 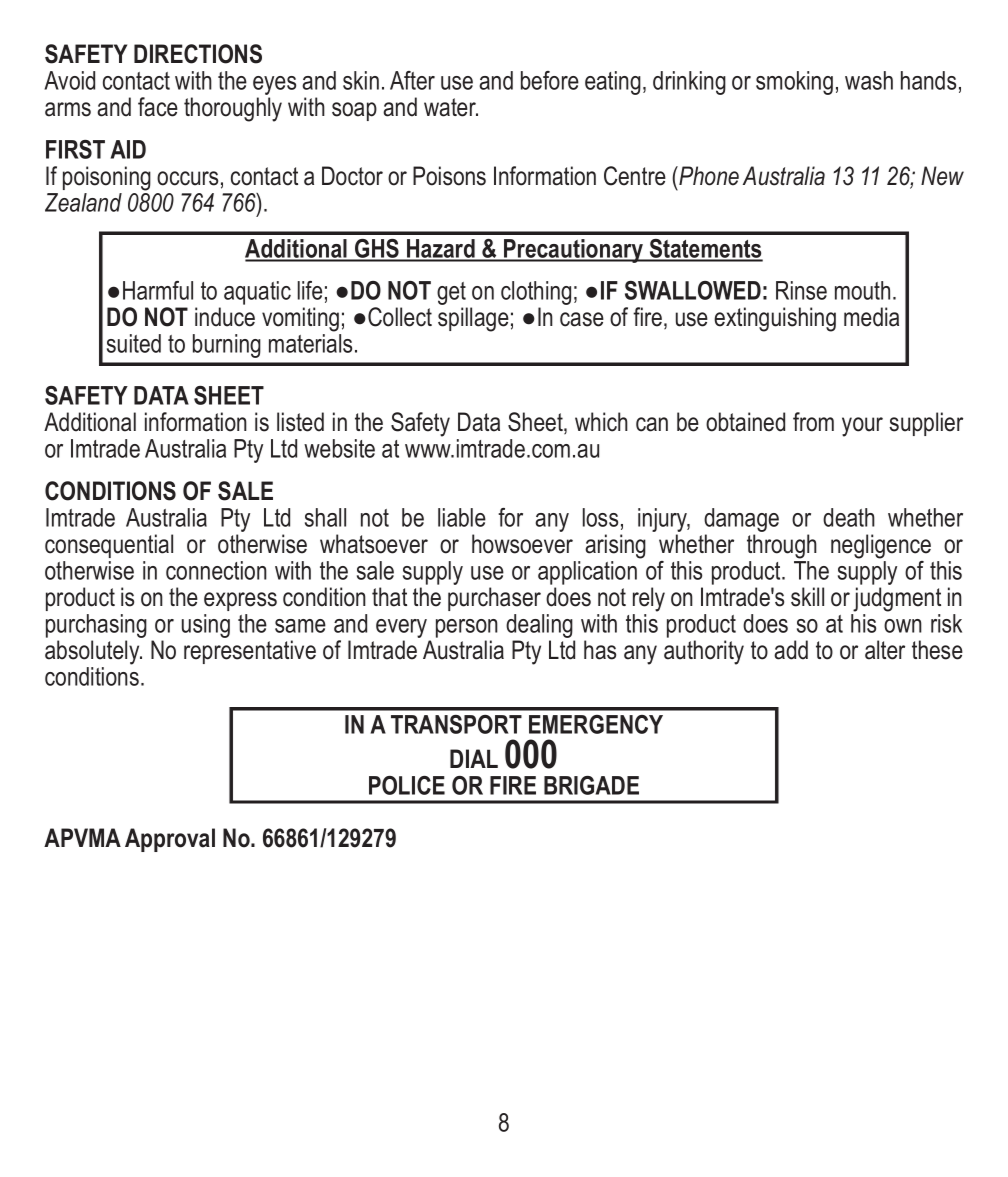 I want to click on before, so click(x=550, y=80).
